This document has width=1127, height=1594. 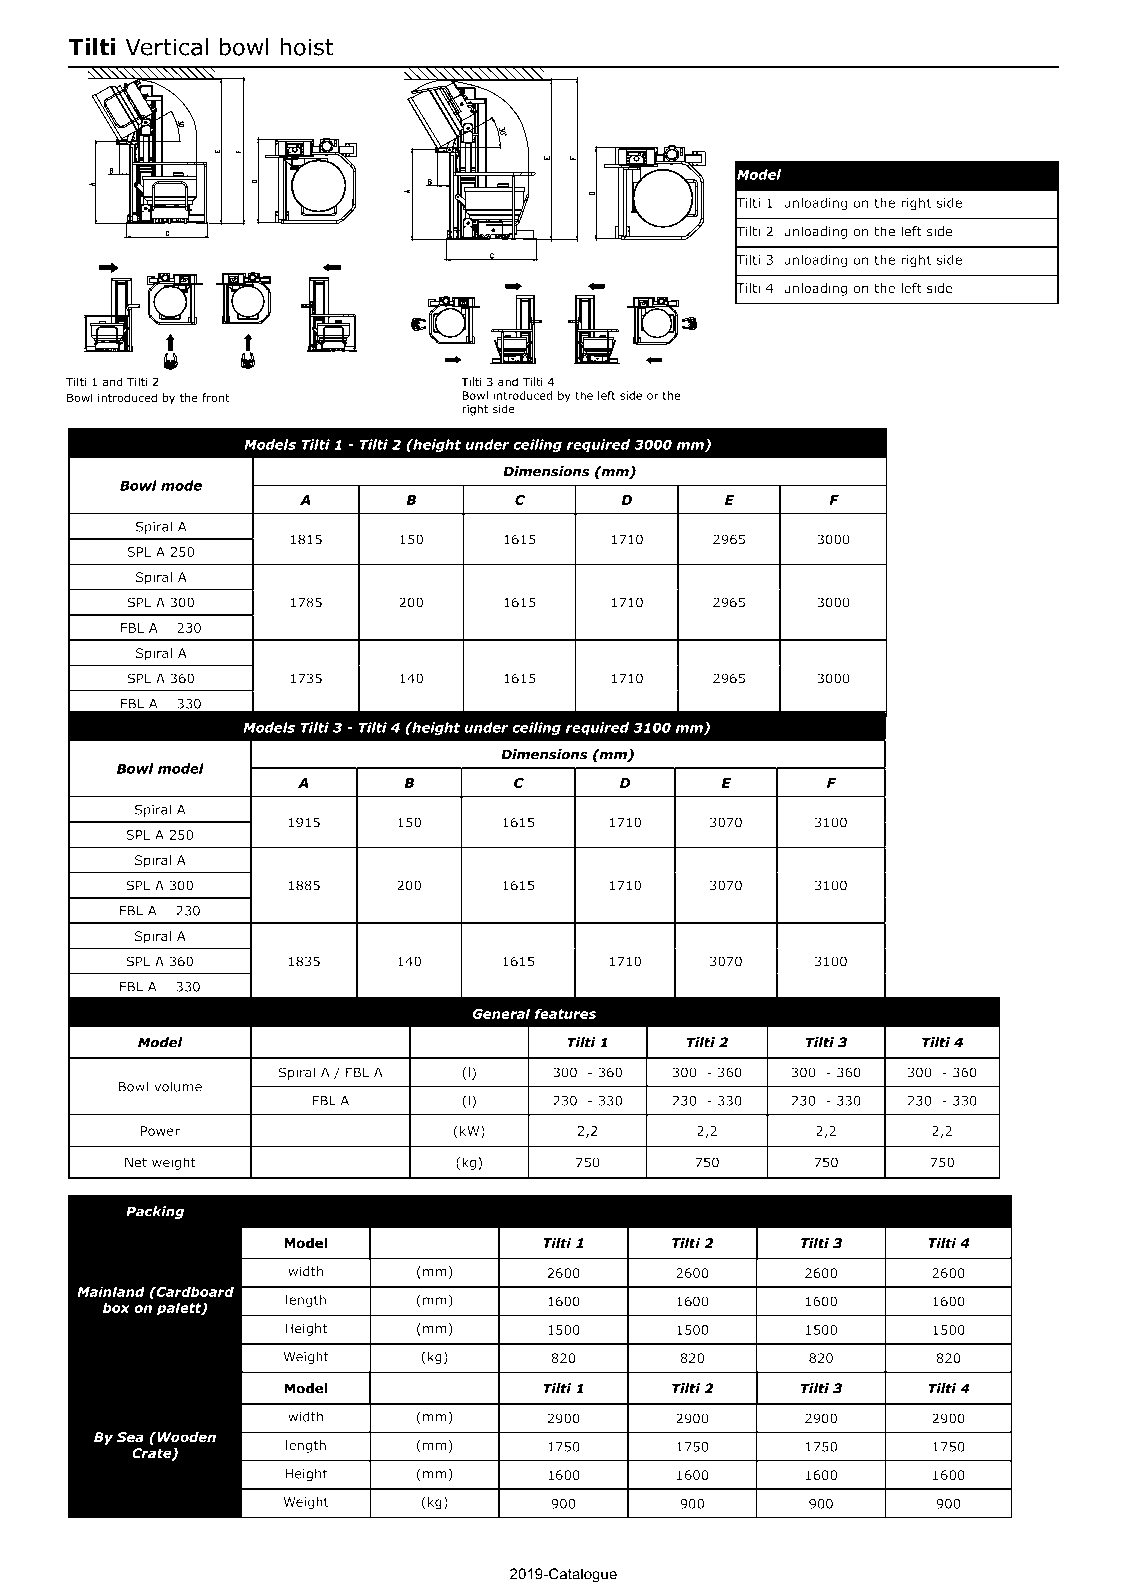 What do you see at coordinates (160, 1131) in the document?
I see `Power` at bounding box center [160, 1131].
